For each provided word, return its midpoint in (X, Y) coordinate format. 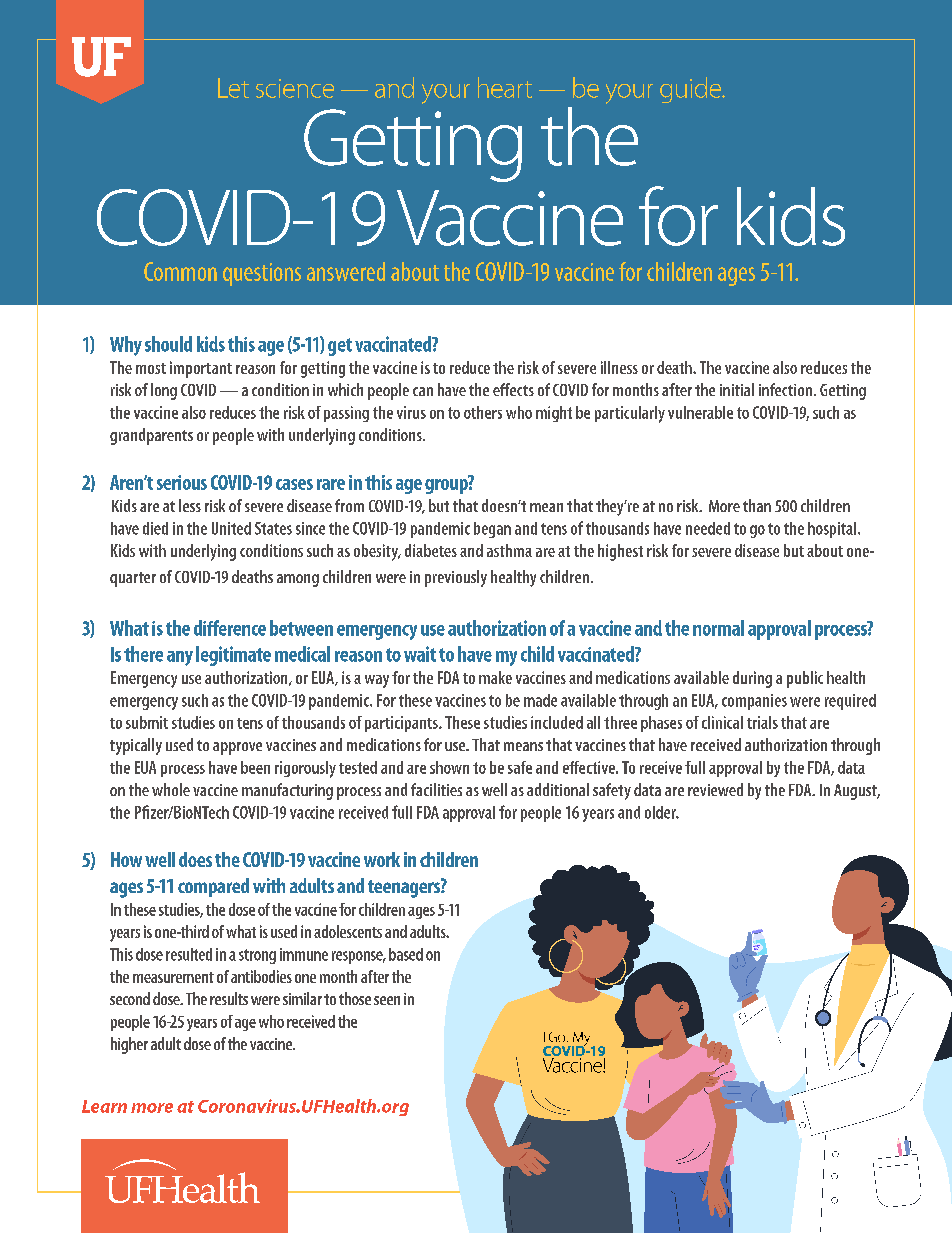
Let (233, 88)
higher (129, 1045)
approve (237, 748)
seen (387, 1000)
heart (505, 87)
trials (762, 722)
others (483, 412)
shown (449, 767)
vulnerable (700, 412)
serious (182, 482)
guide (692, 90)
